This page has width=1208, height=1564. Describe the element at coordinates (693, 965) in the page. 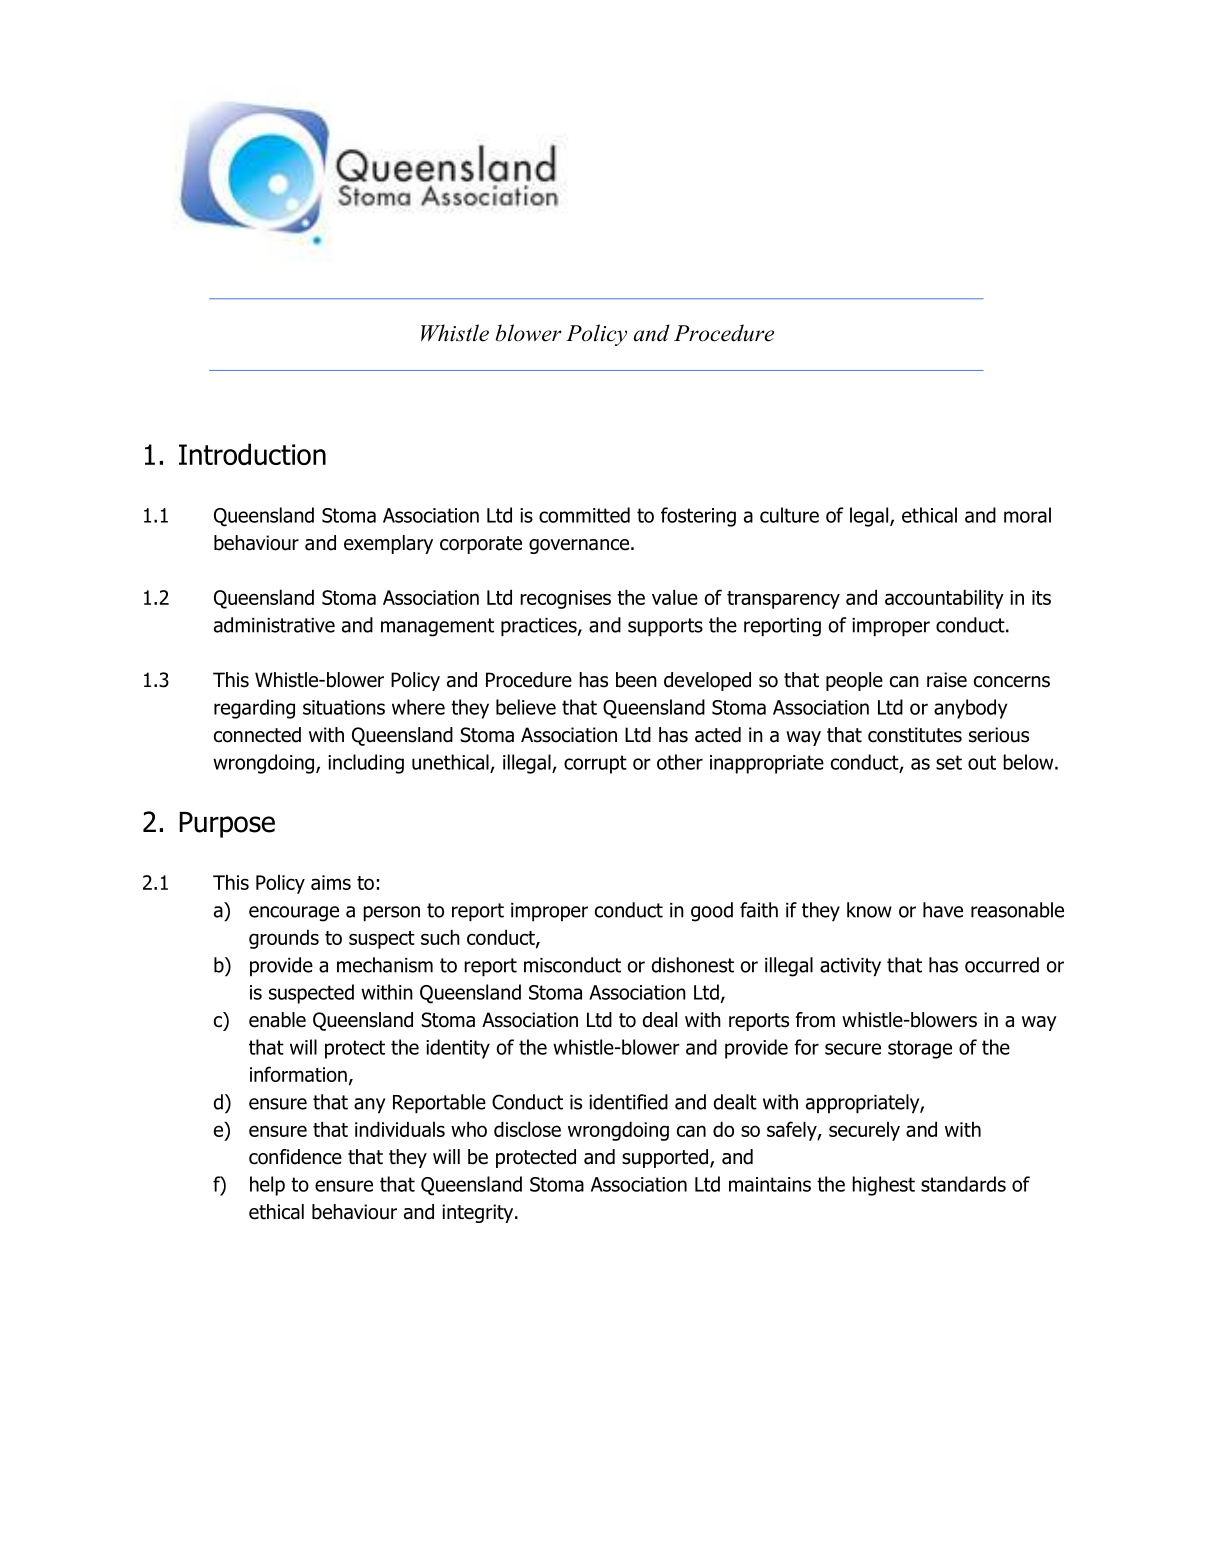

I see `dishonest` at that location.
